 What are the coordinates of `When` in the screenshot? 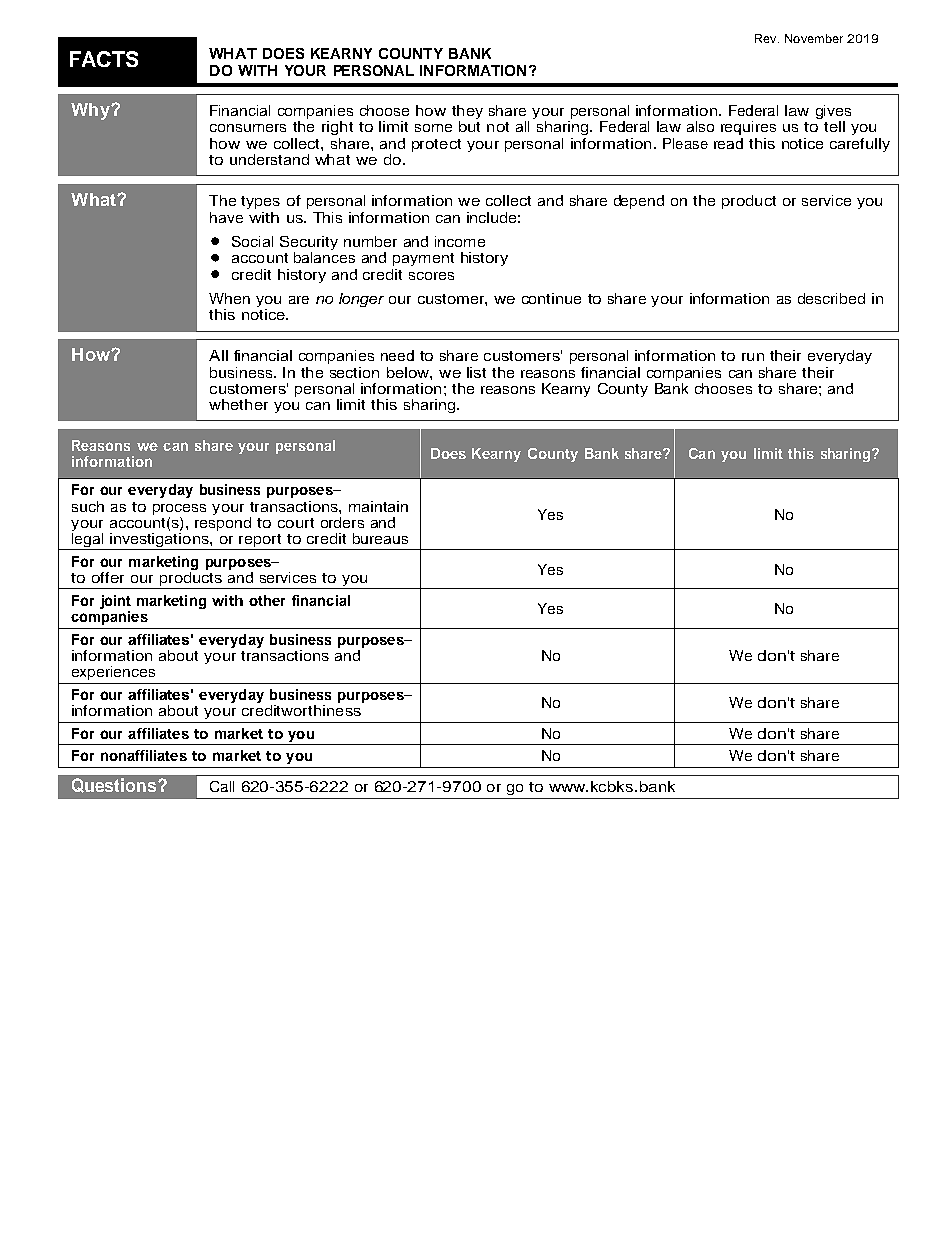 It's located at (229, 298).
